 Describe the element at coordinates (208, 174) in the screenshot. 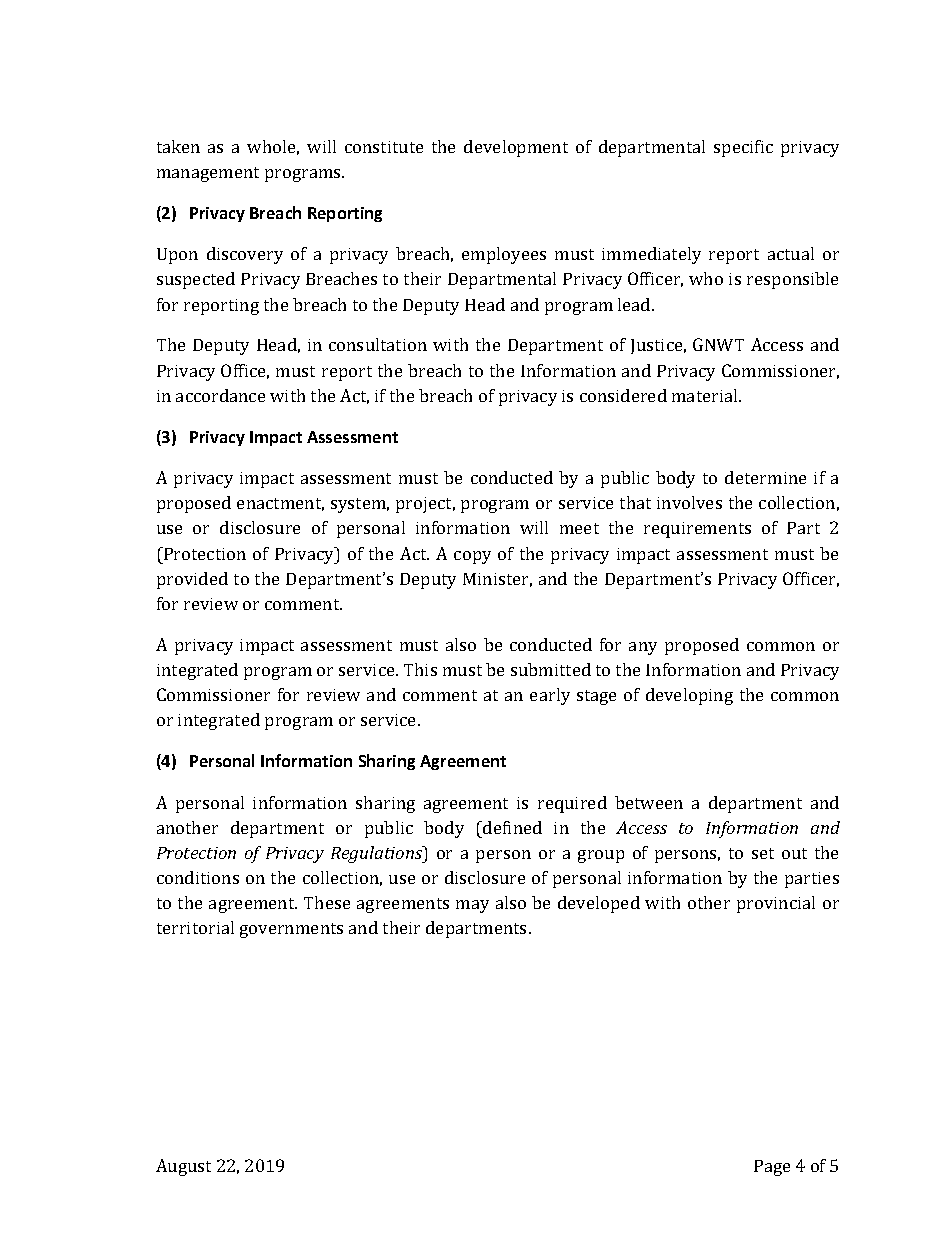

I see `management` at that location.
